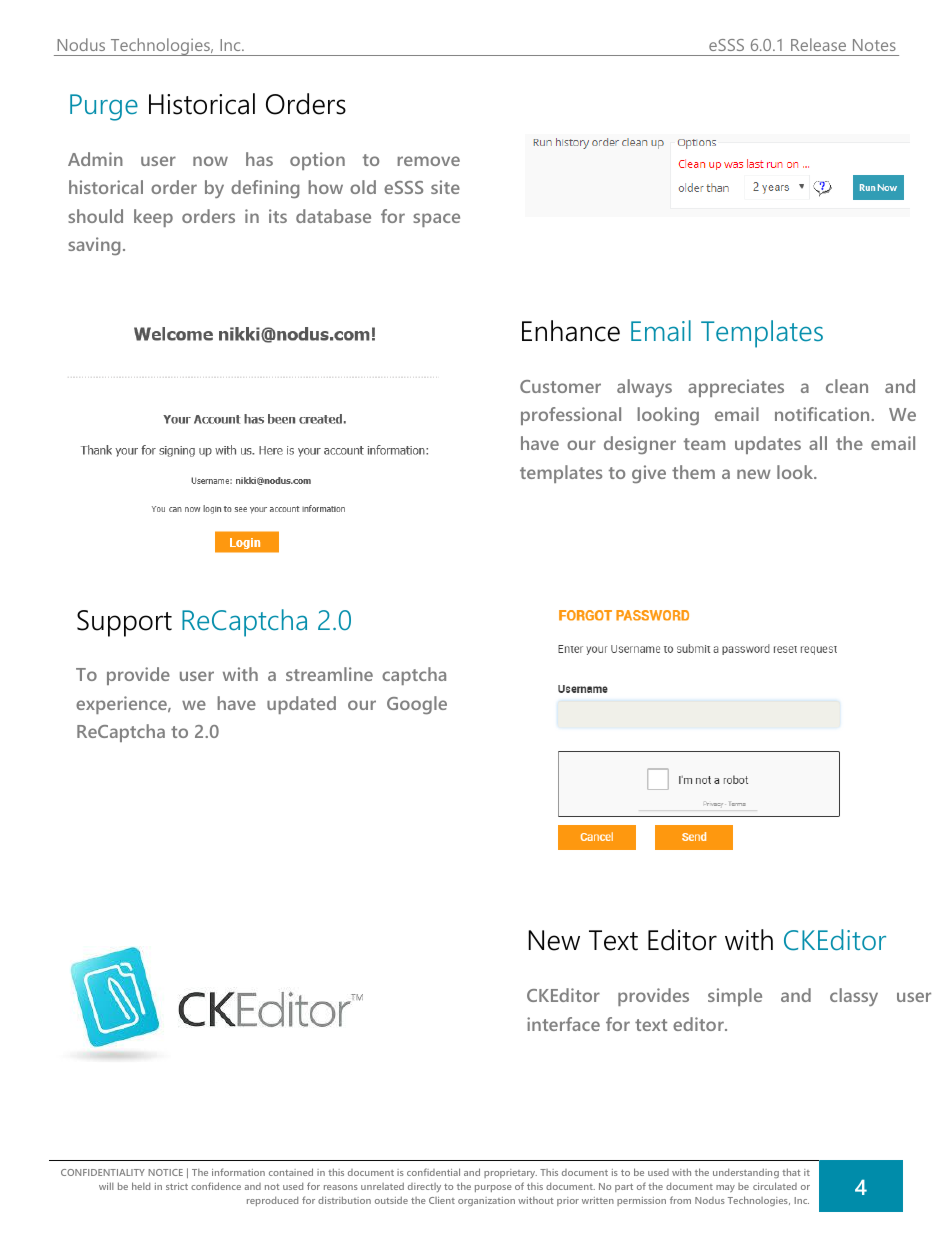  I want to click on remove, so click(429, 161).
